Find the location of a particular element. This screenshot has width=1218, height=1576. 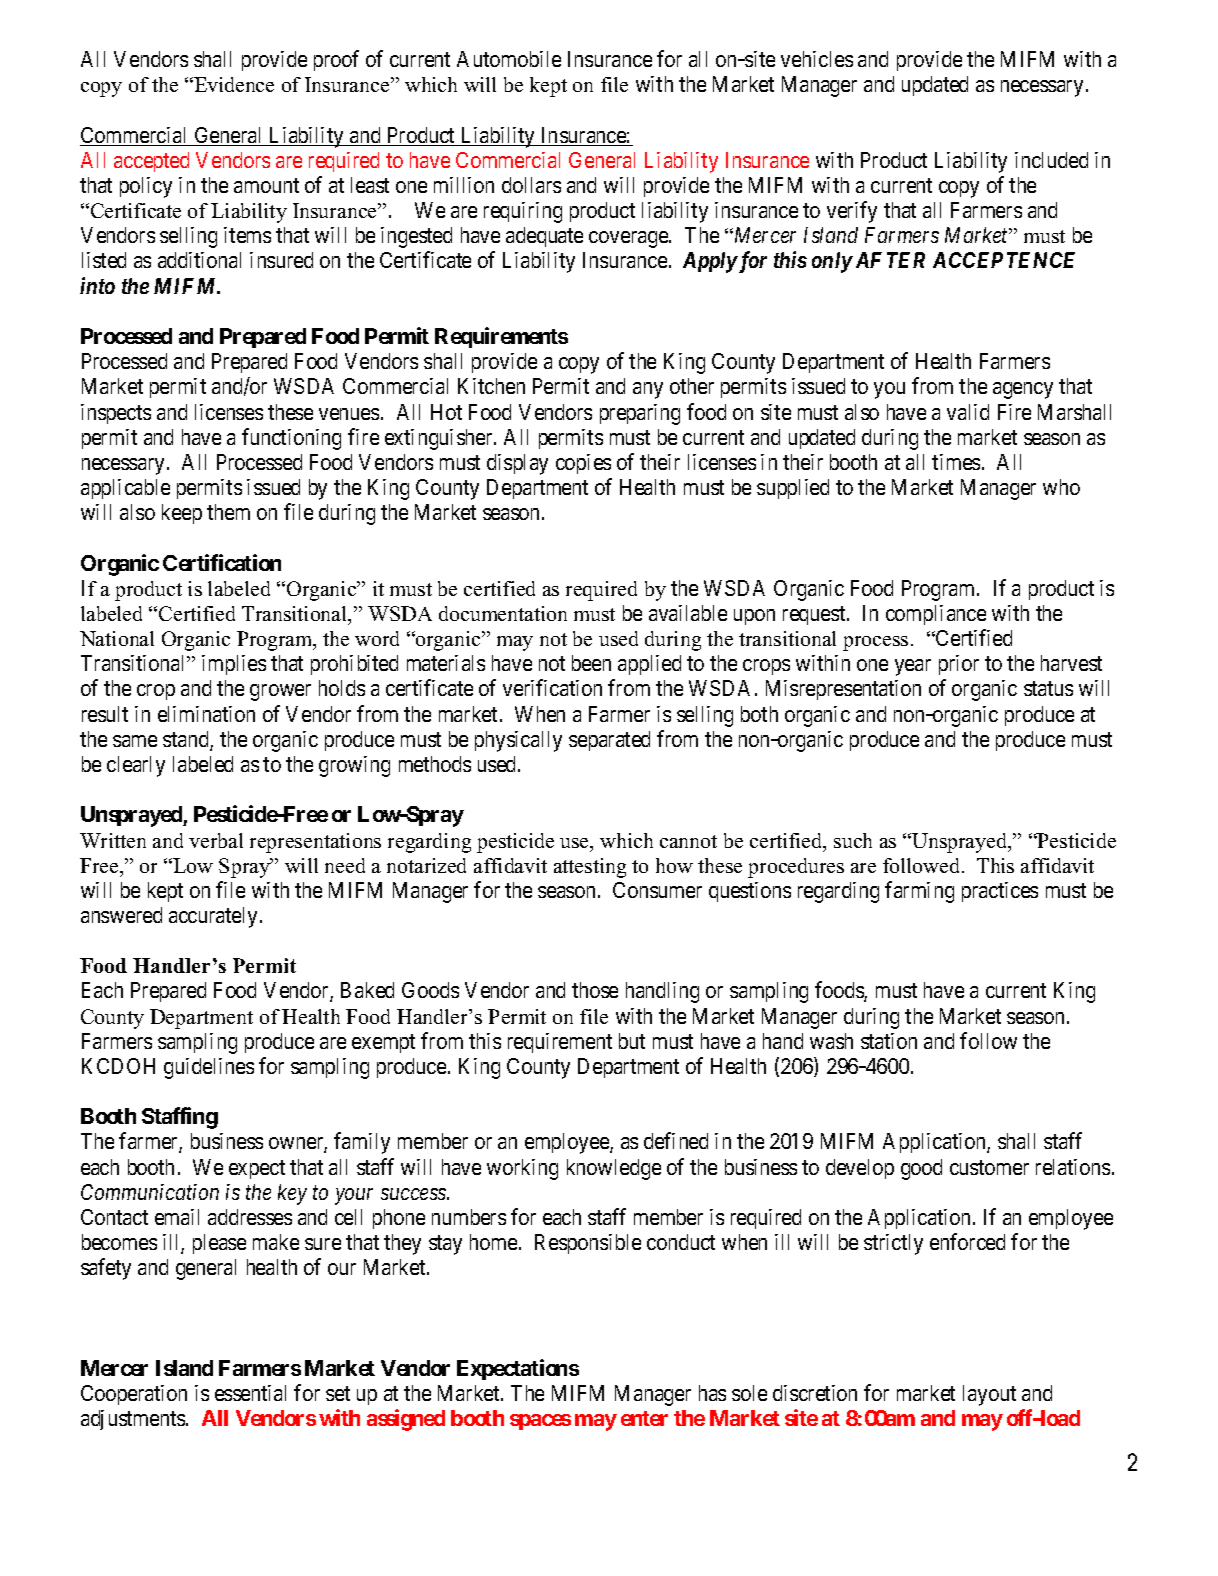

prior is located at coordinates (959, 665).
